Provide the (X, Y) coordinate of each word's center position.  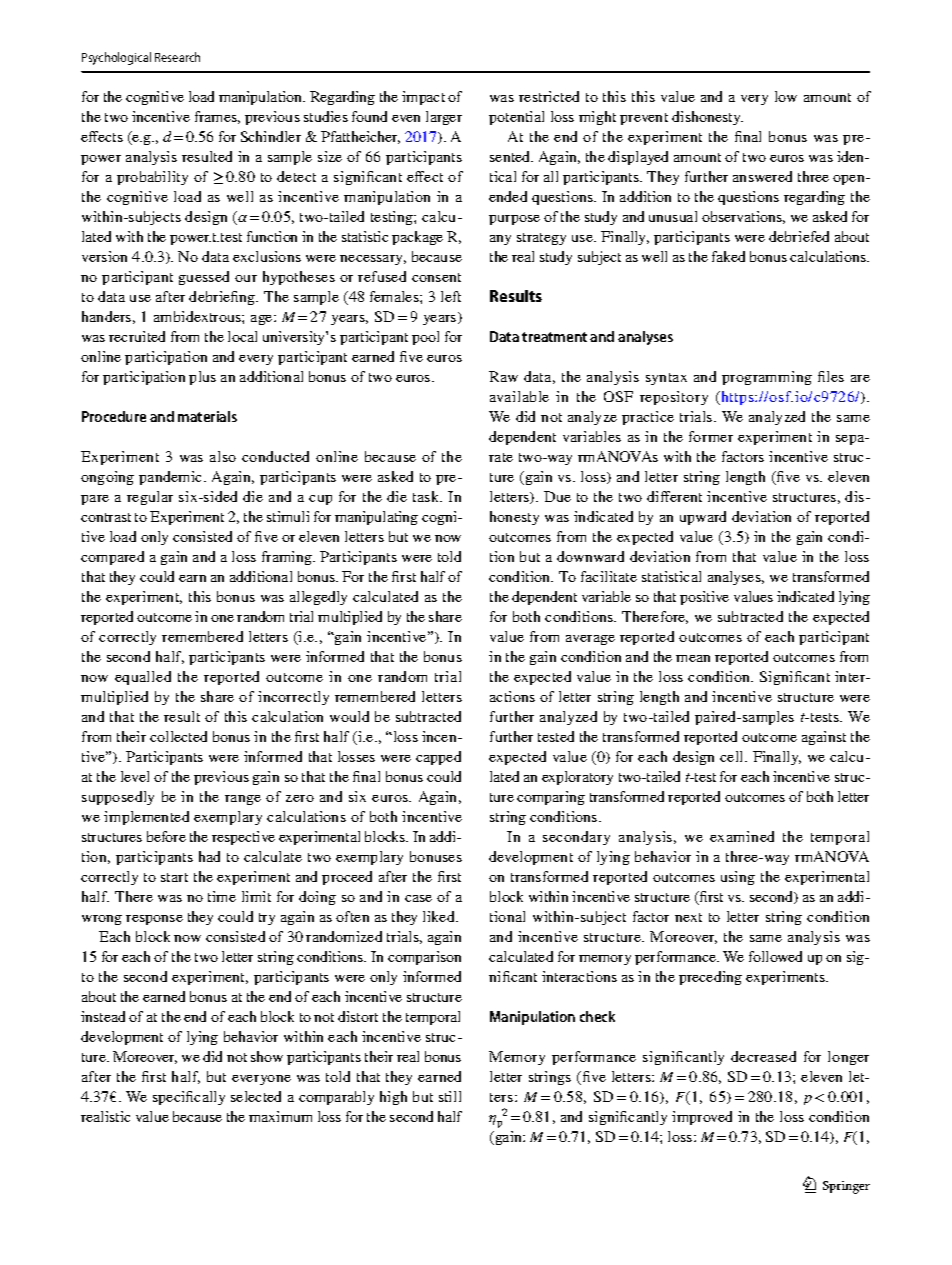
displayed (638, 158)
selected (256, 1096)
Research (177, 57)
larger (444, 118)
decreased (763, 1056)
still (450, 1096)
